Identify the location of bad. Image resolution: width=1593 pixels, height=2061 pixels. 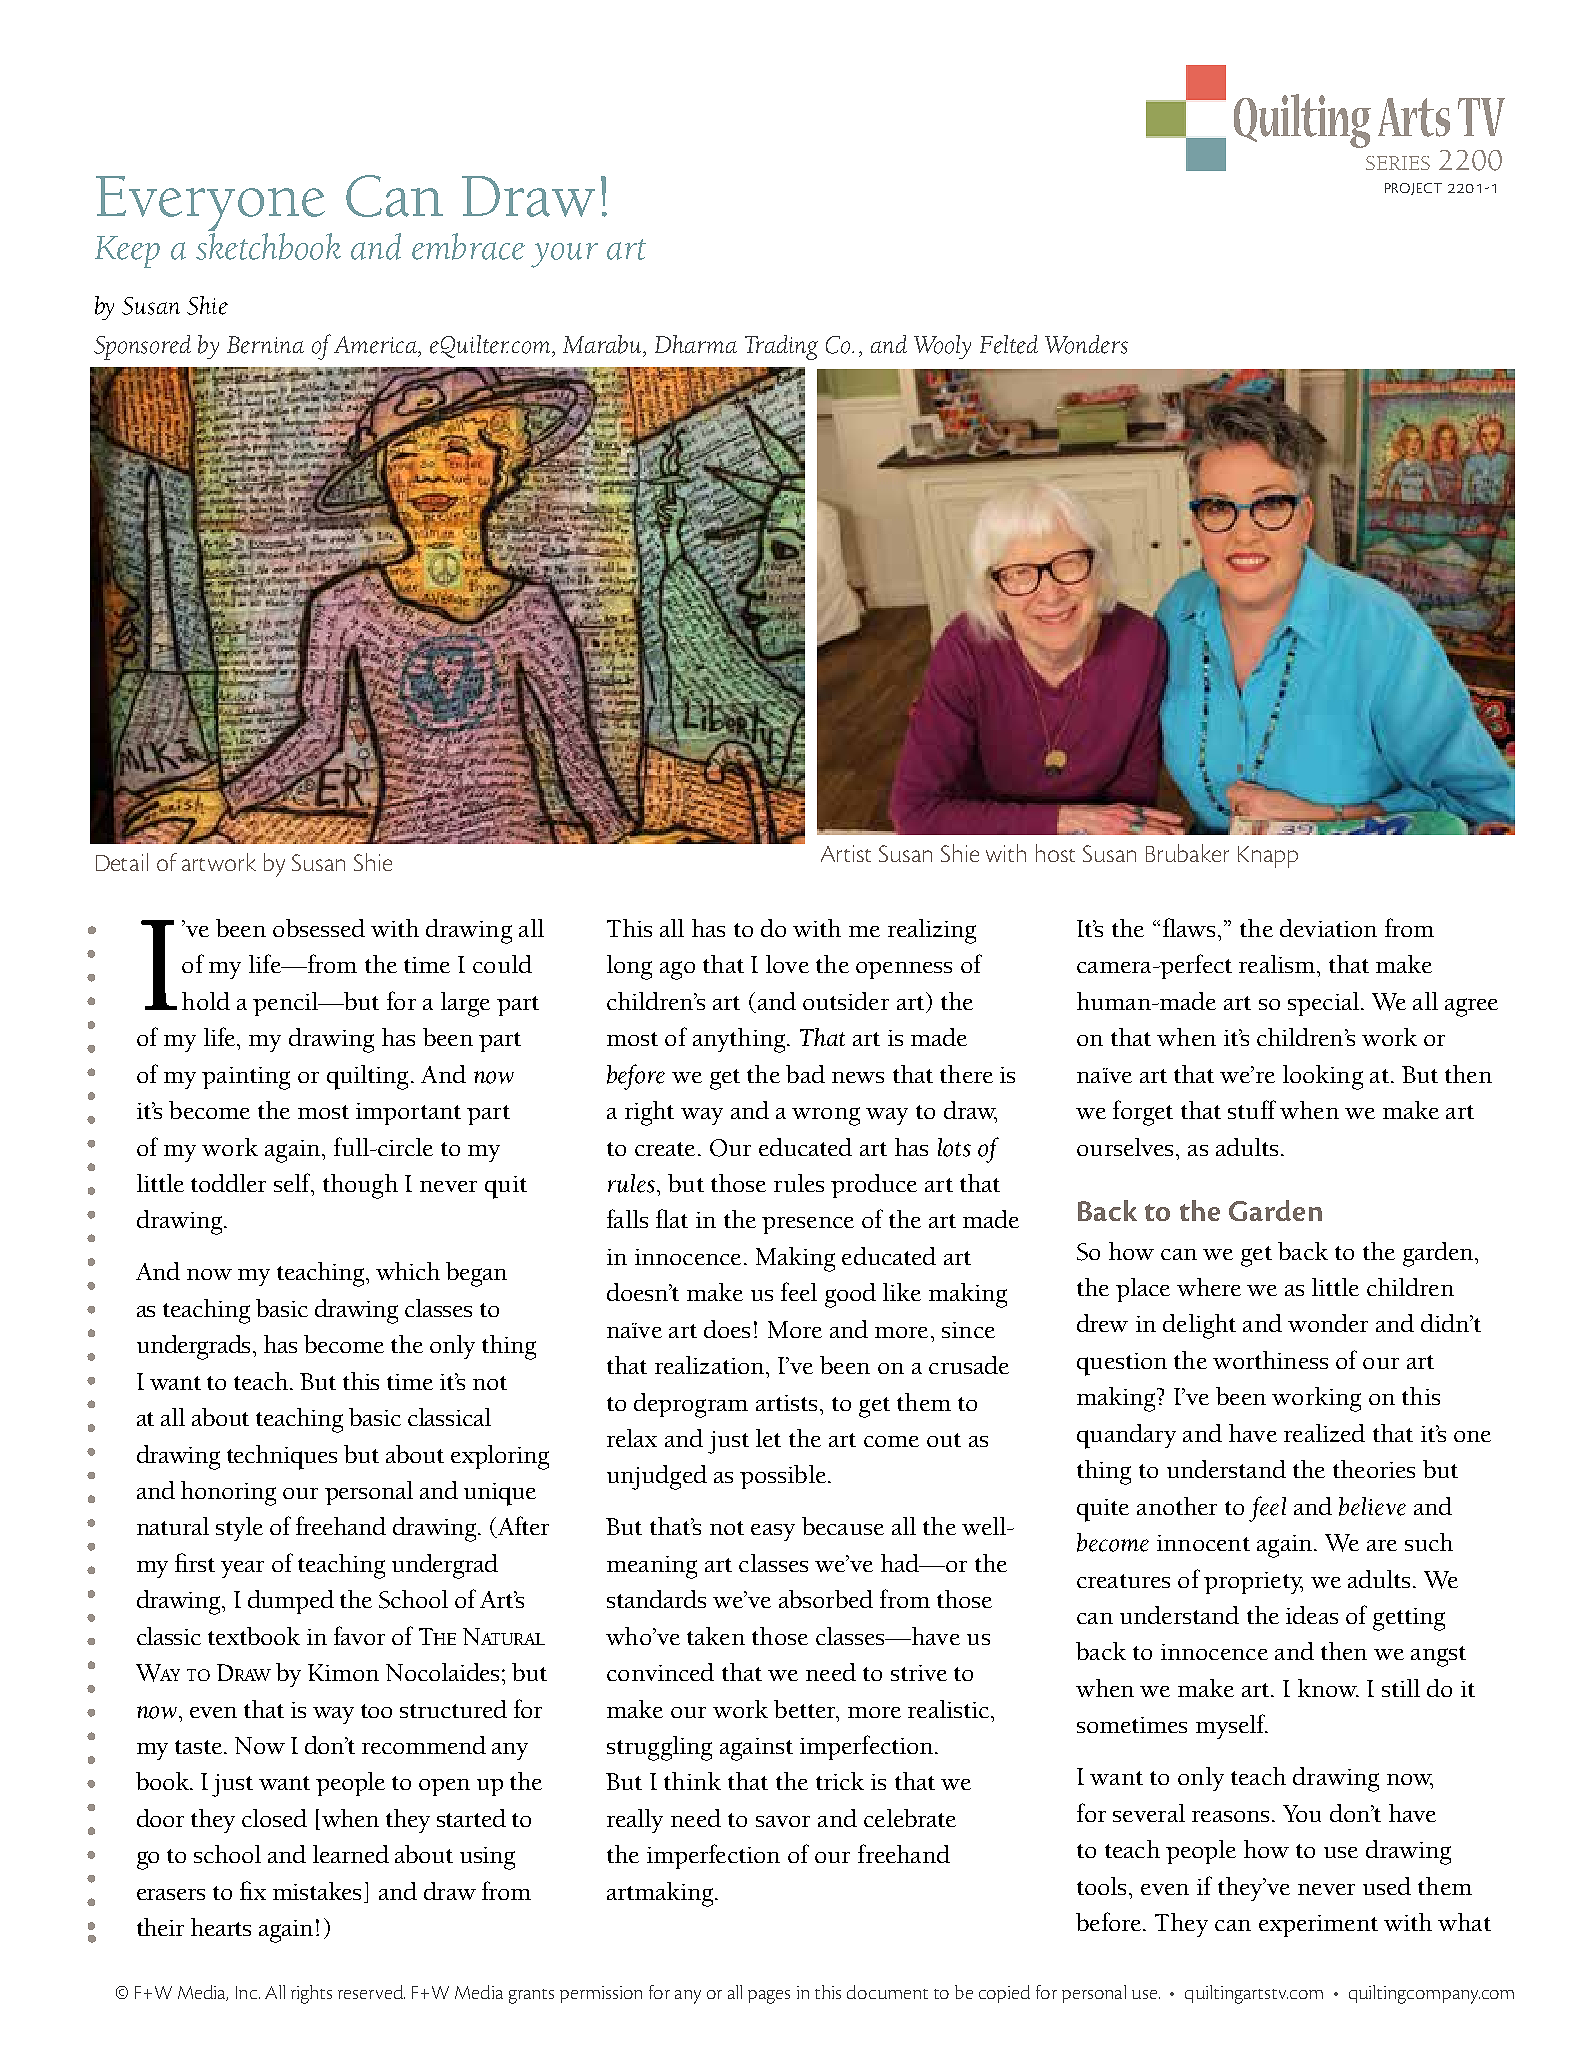
(805, 1074).
